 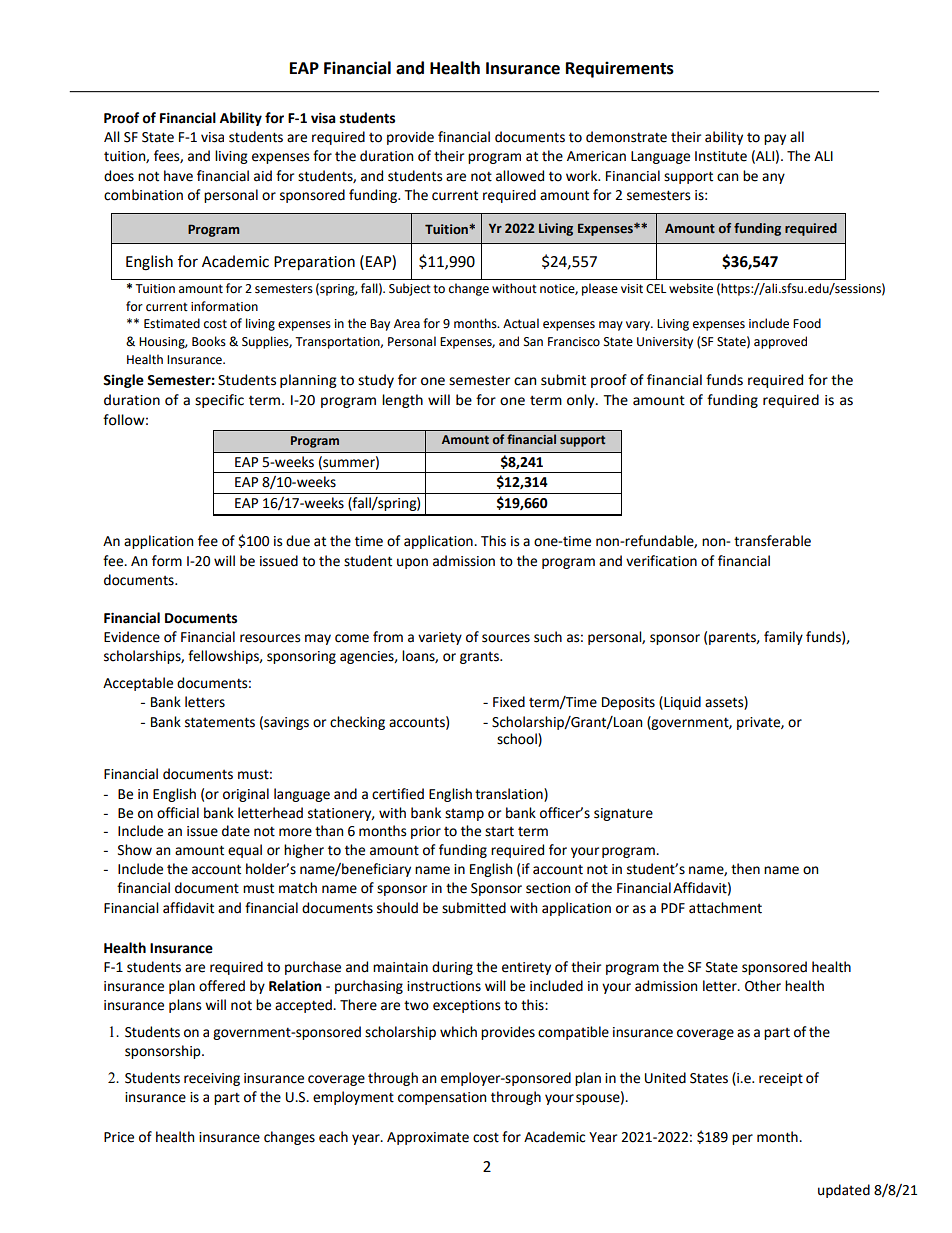 What do you see at coordinates (510, 794) in the image?
I see `translation` at bounding box center [510, 794].
